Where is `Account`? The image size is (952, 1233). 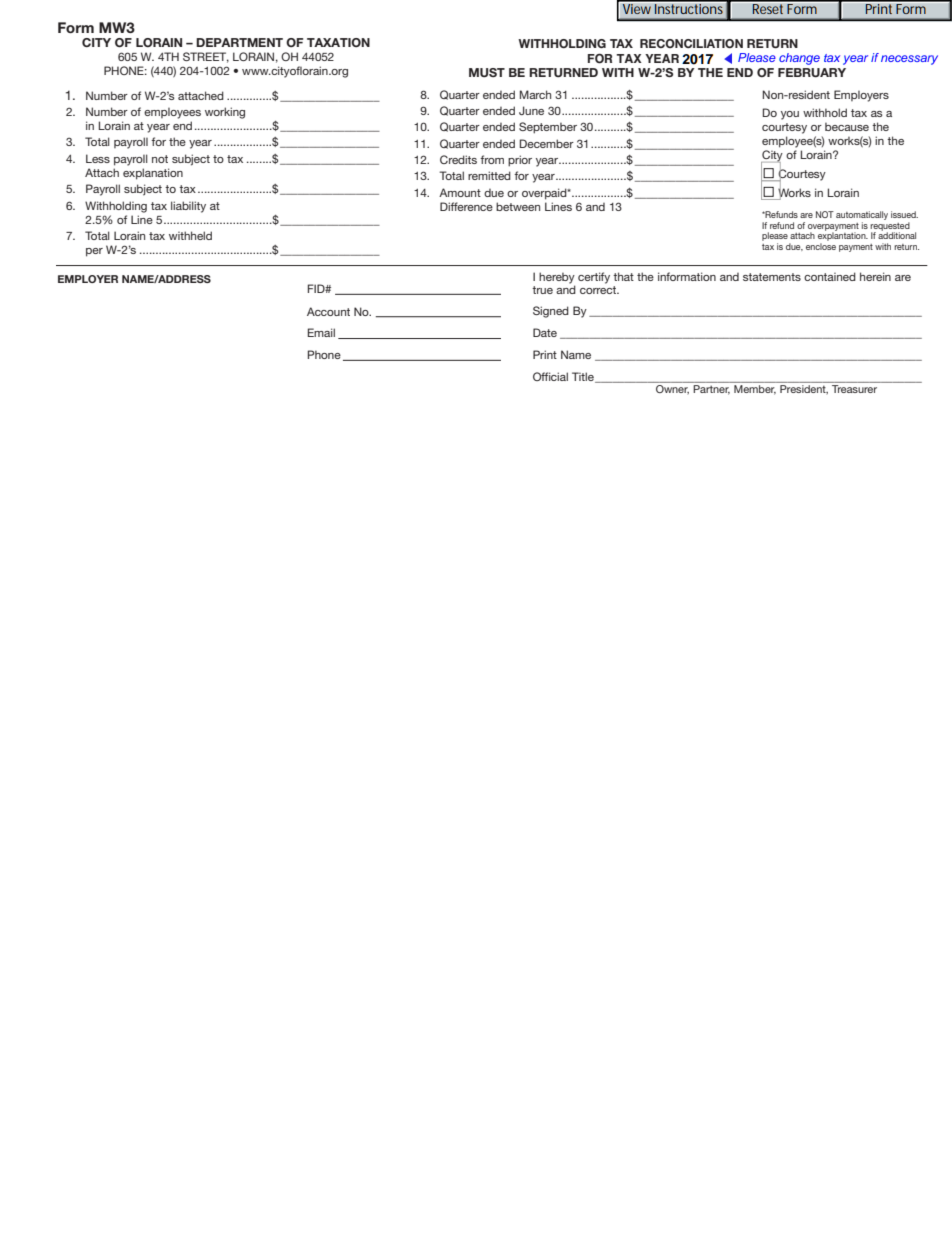 Account is located at coordinates (328, 311).
